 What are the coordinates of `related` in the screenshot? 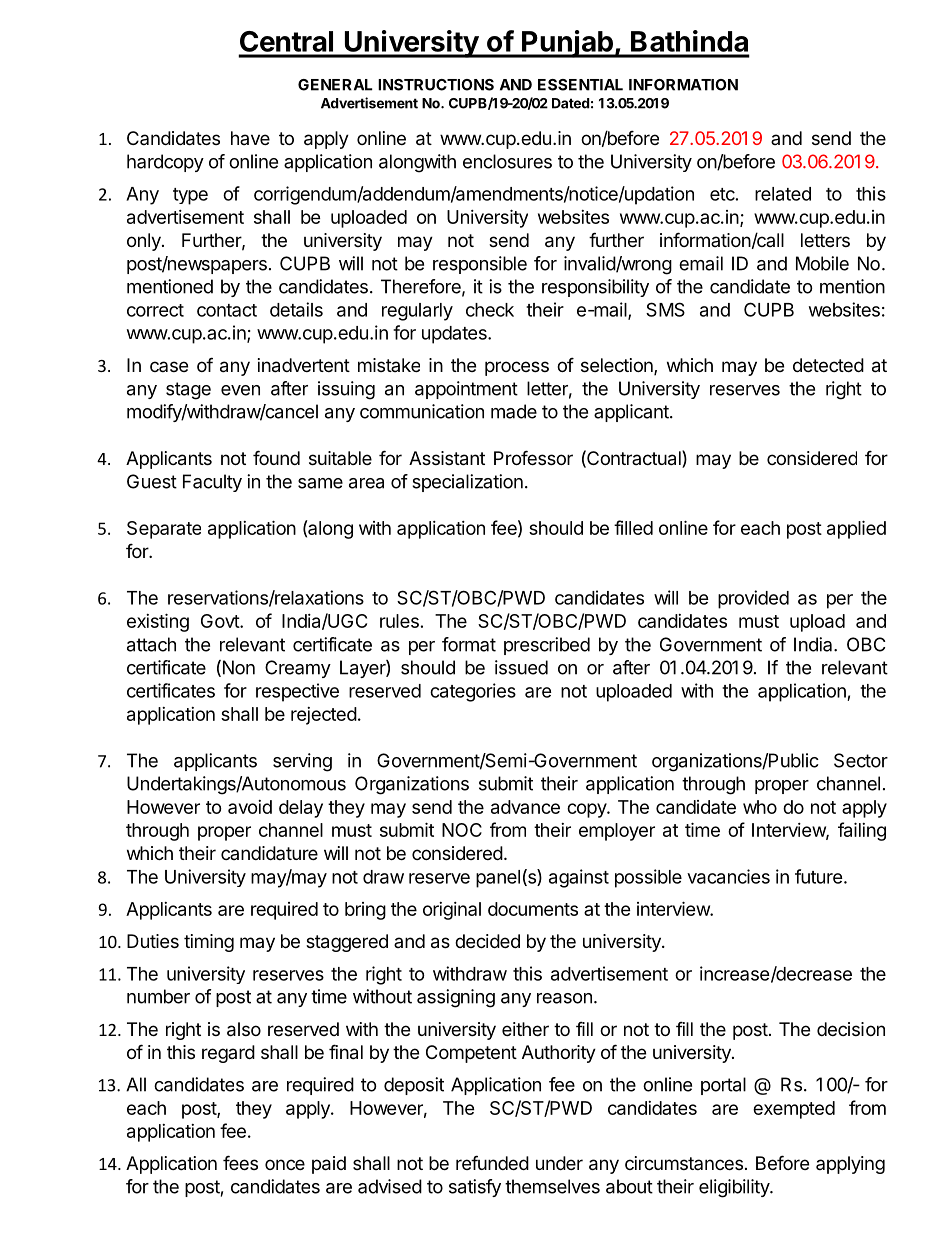 It's located at (783, 194).
